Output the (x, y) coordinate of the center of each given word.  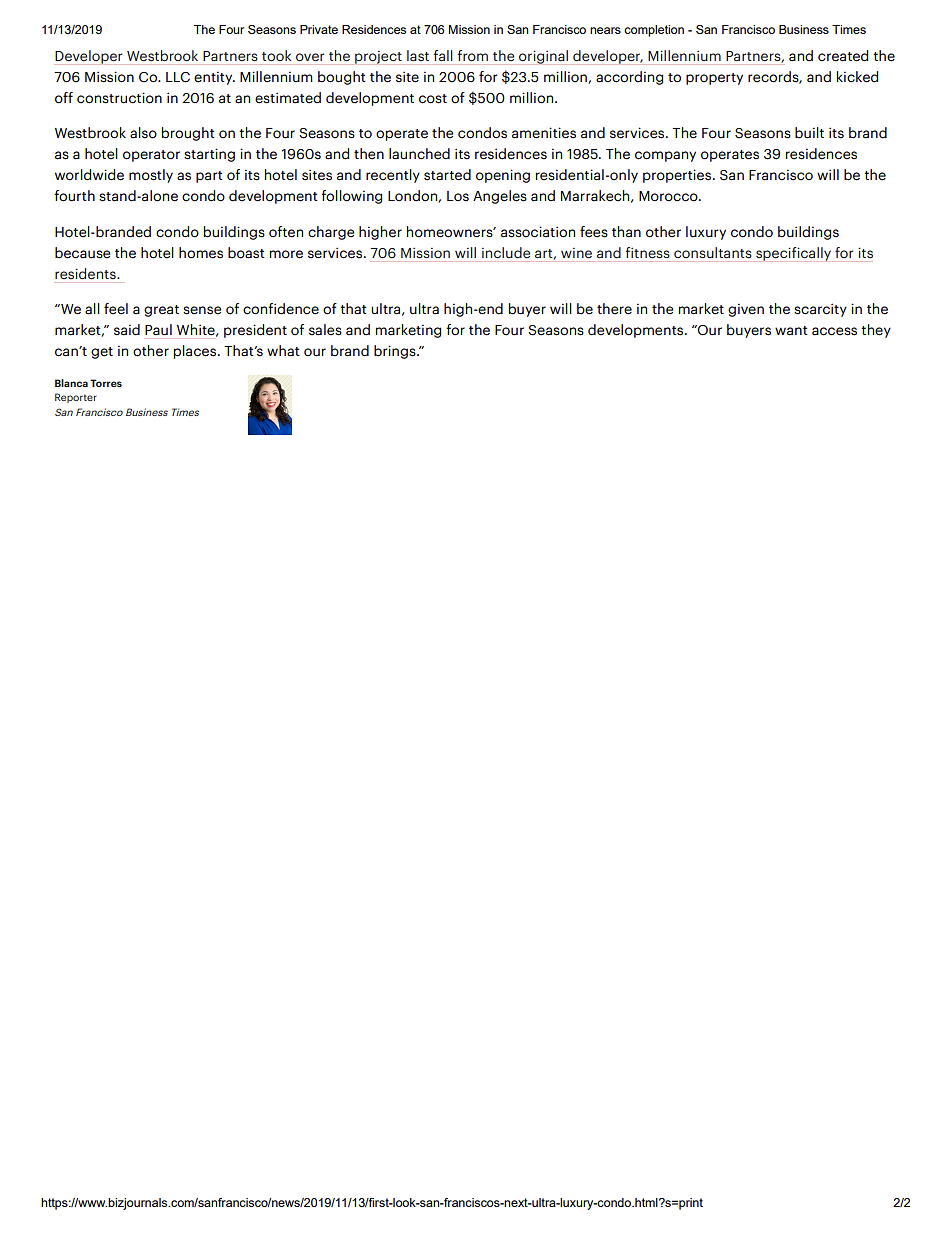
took (276, 55)
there (614, 309)
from (473, 55)
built (809, 133)
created (843, 56)
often (286, 232)
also (143, 133)
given (746, 310)
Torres (106, 383)
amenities (544, 133)
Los (458, 196)
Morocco (669, 196)
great (161, 311)
